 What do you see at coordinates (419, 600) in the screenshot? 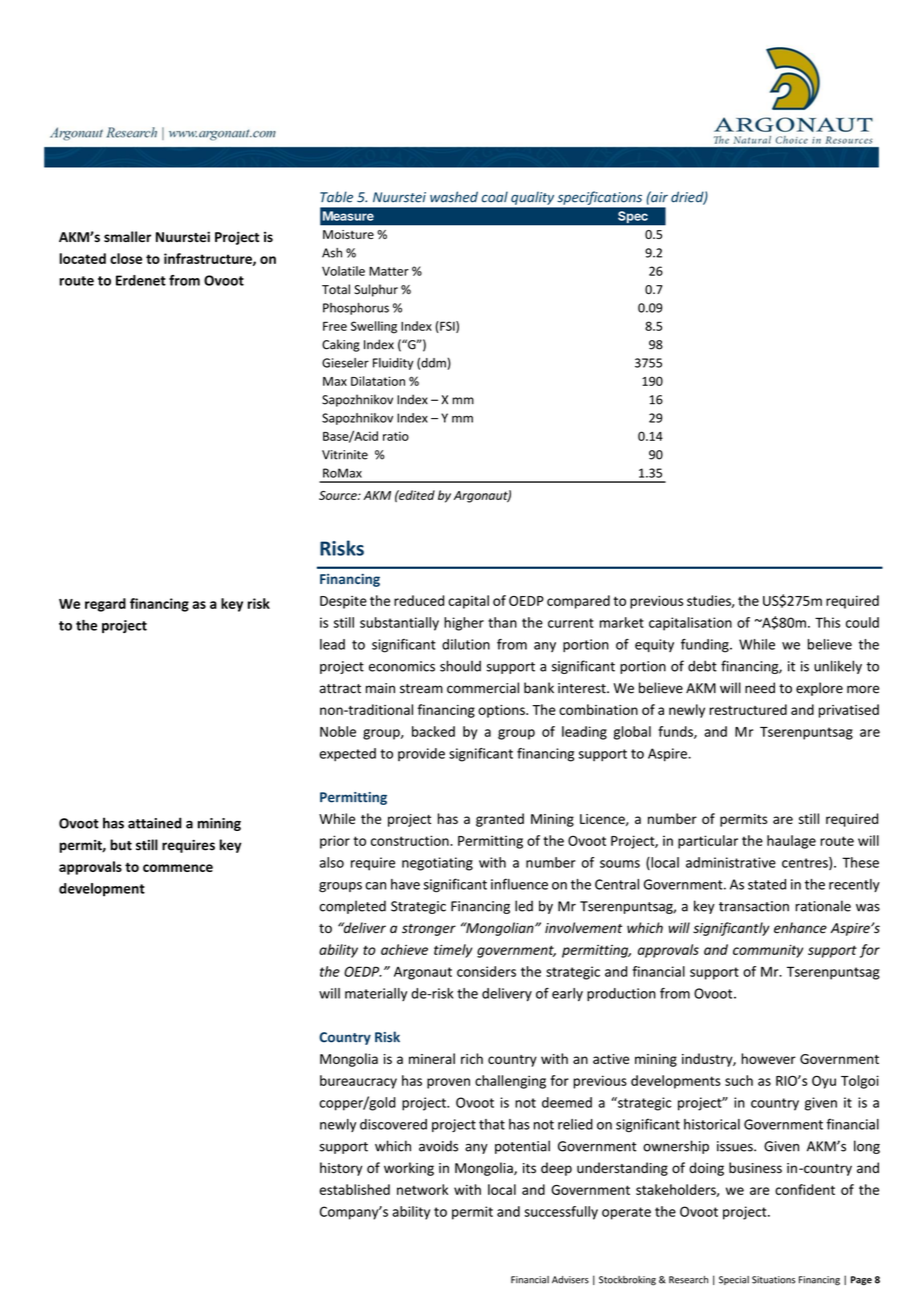
I see `reduced` at bounding box center [419, 600].
